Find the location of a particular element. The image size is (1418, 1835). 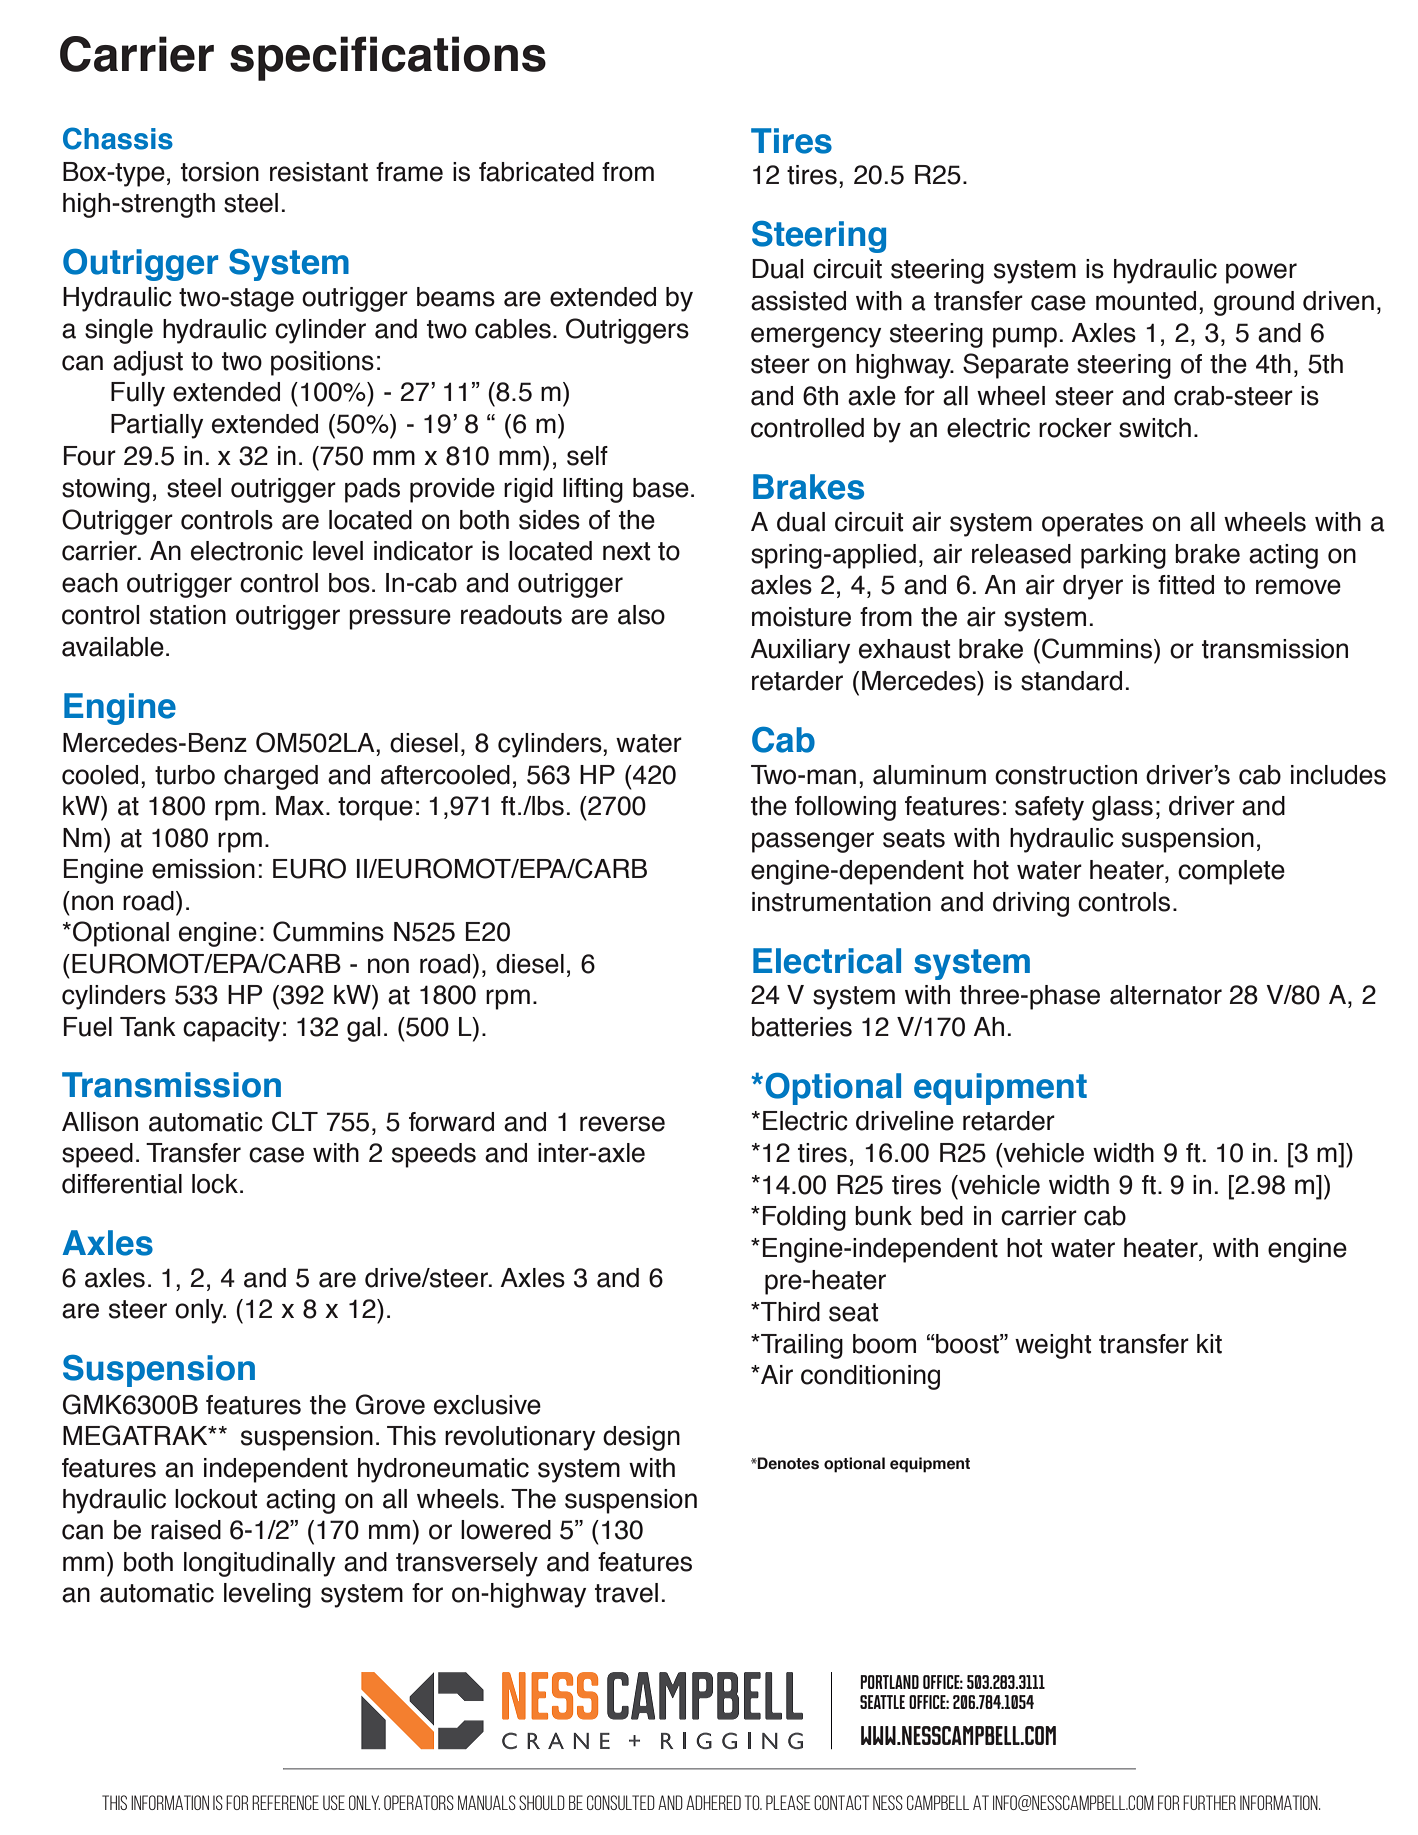

power is located at coordinates (1261, 273).
